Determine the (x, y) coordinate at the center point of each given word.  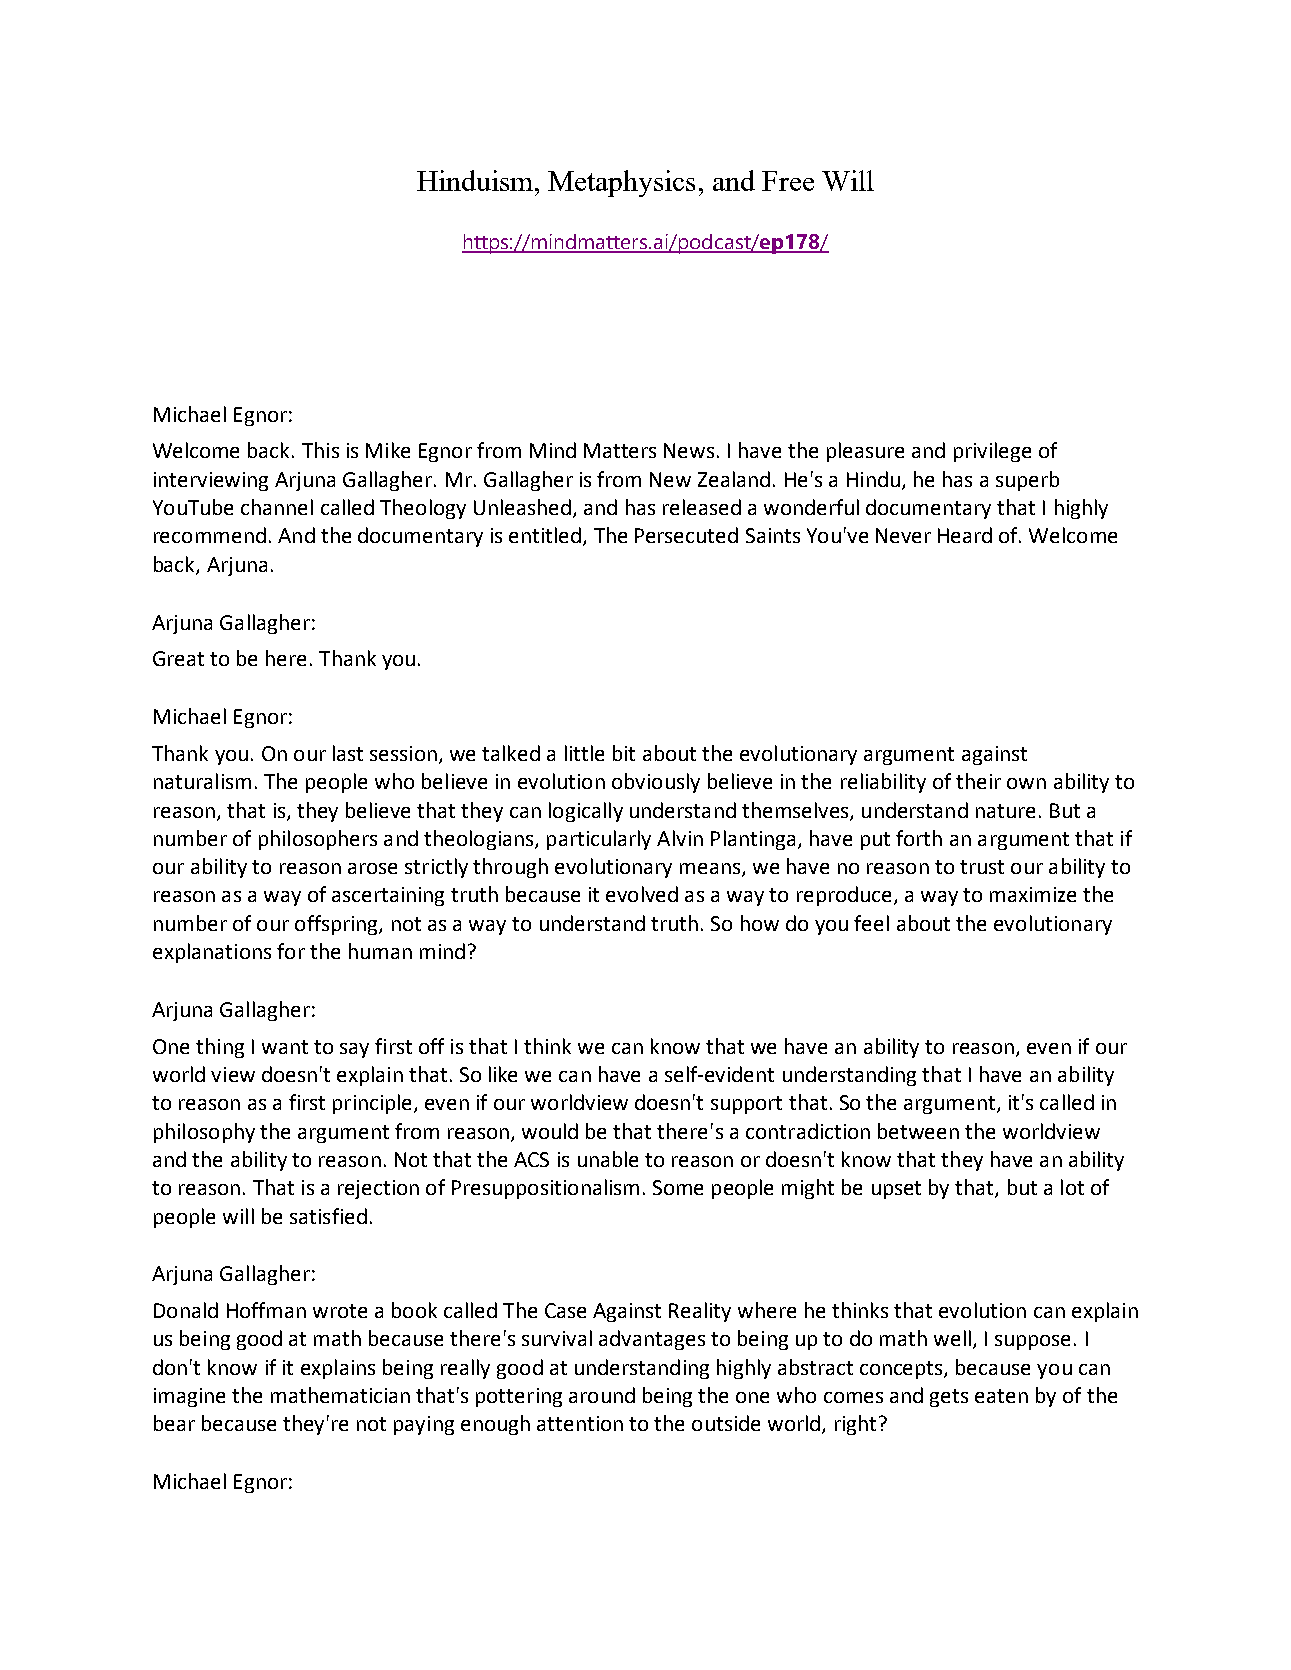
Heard (965, 535)
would (550, 1131)
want (285, 1047)
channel (277, 507)
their (978, 781)
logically (586, 812)
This (320, 450)
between (918, 1131)
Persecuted (686, 535)
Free (788, 181)
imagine (189, 1397)
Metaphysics (621, 183)
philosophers (318, 840)
